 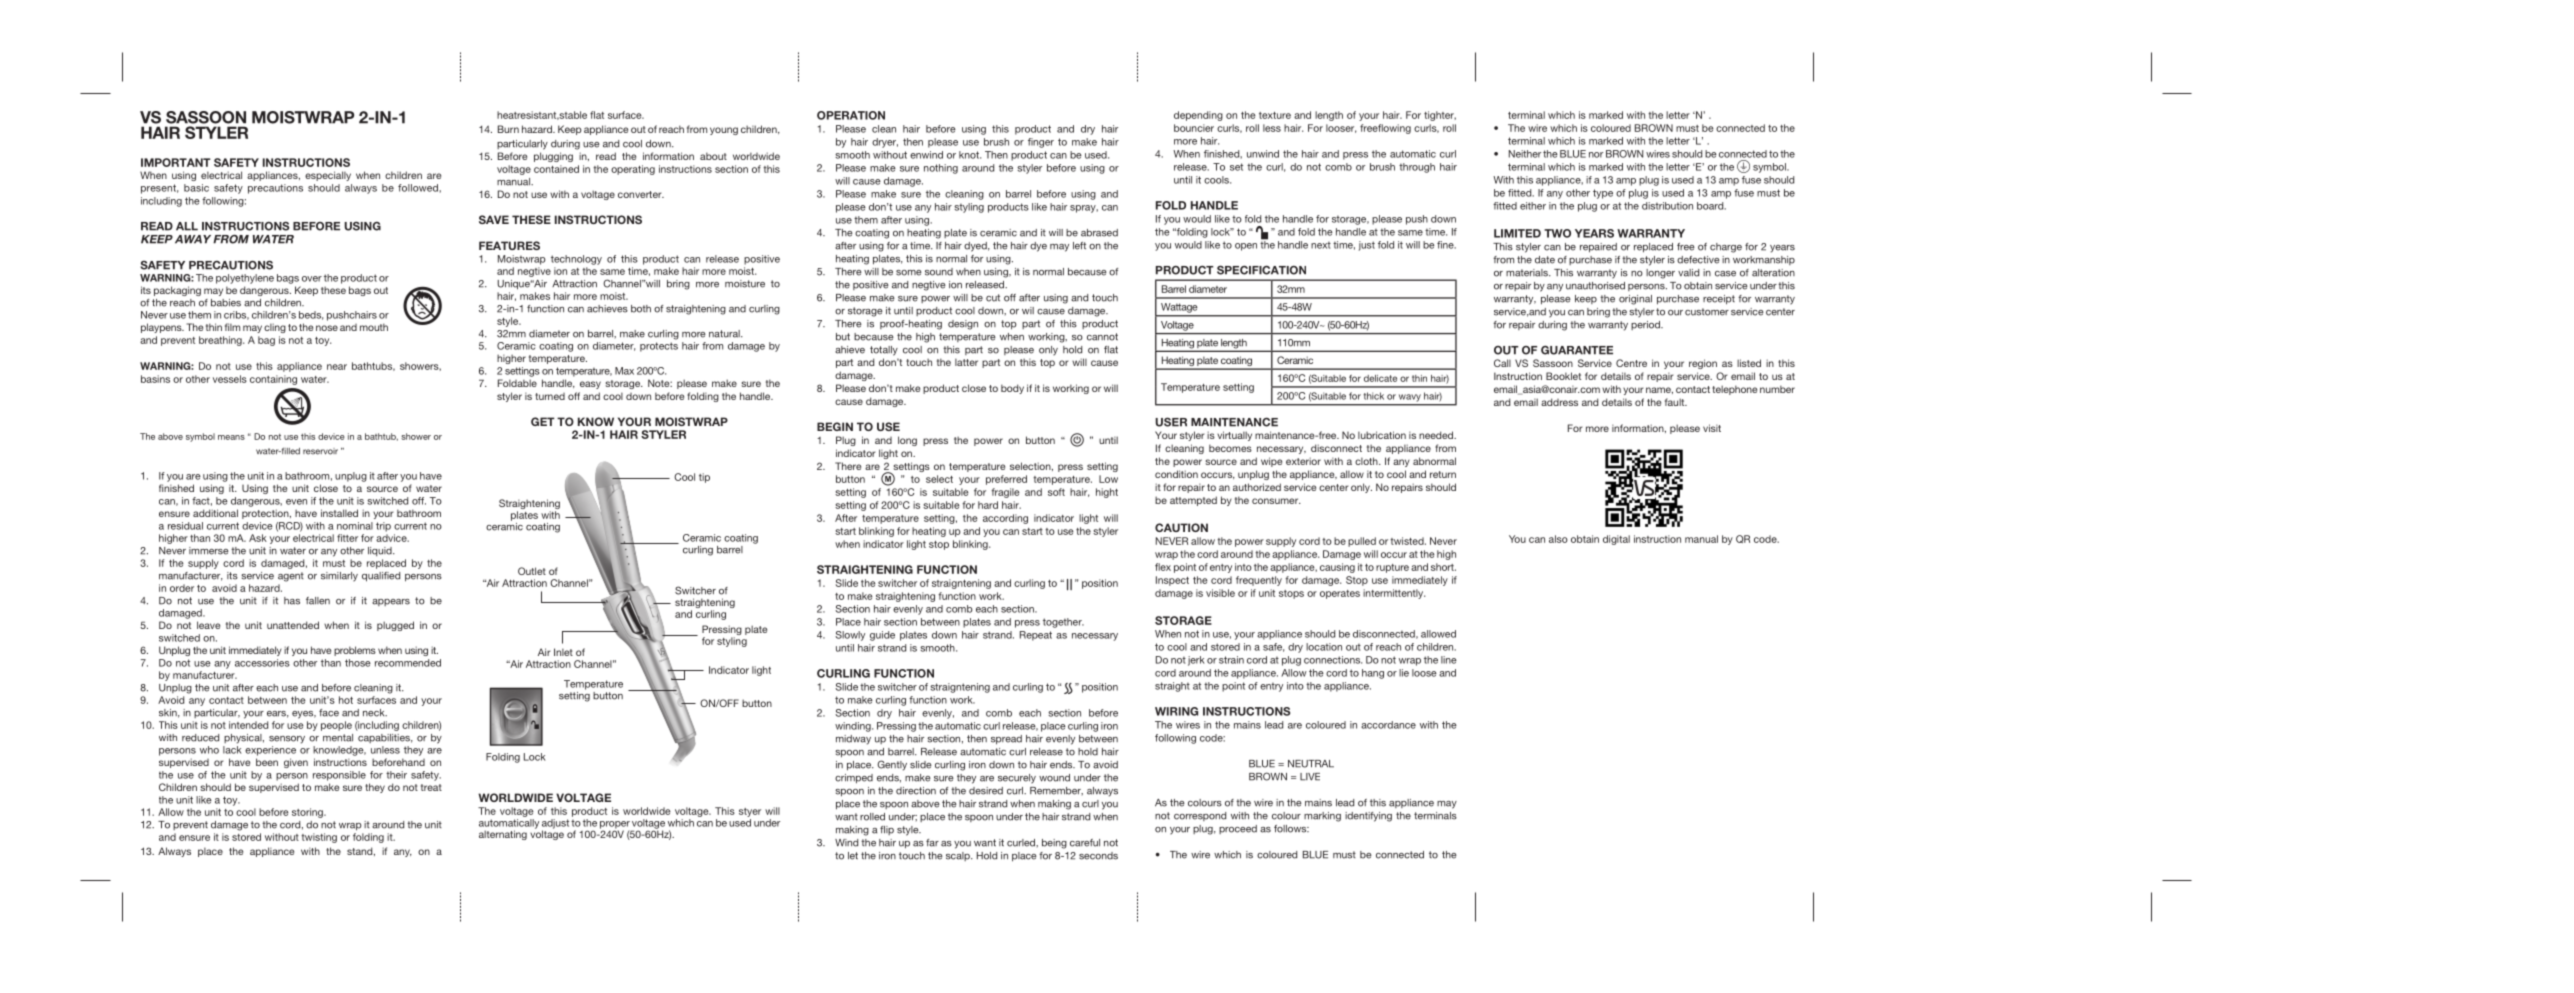 What do you see at coordinates (319, 838) in the page?
I see `twisting` at bounding box center [319, 838].
